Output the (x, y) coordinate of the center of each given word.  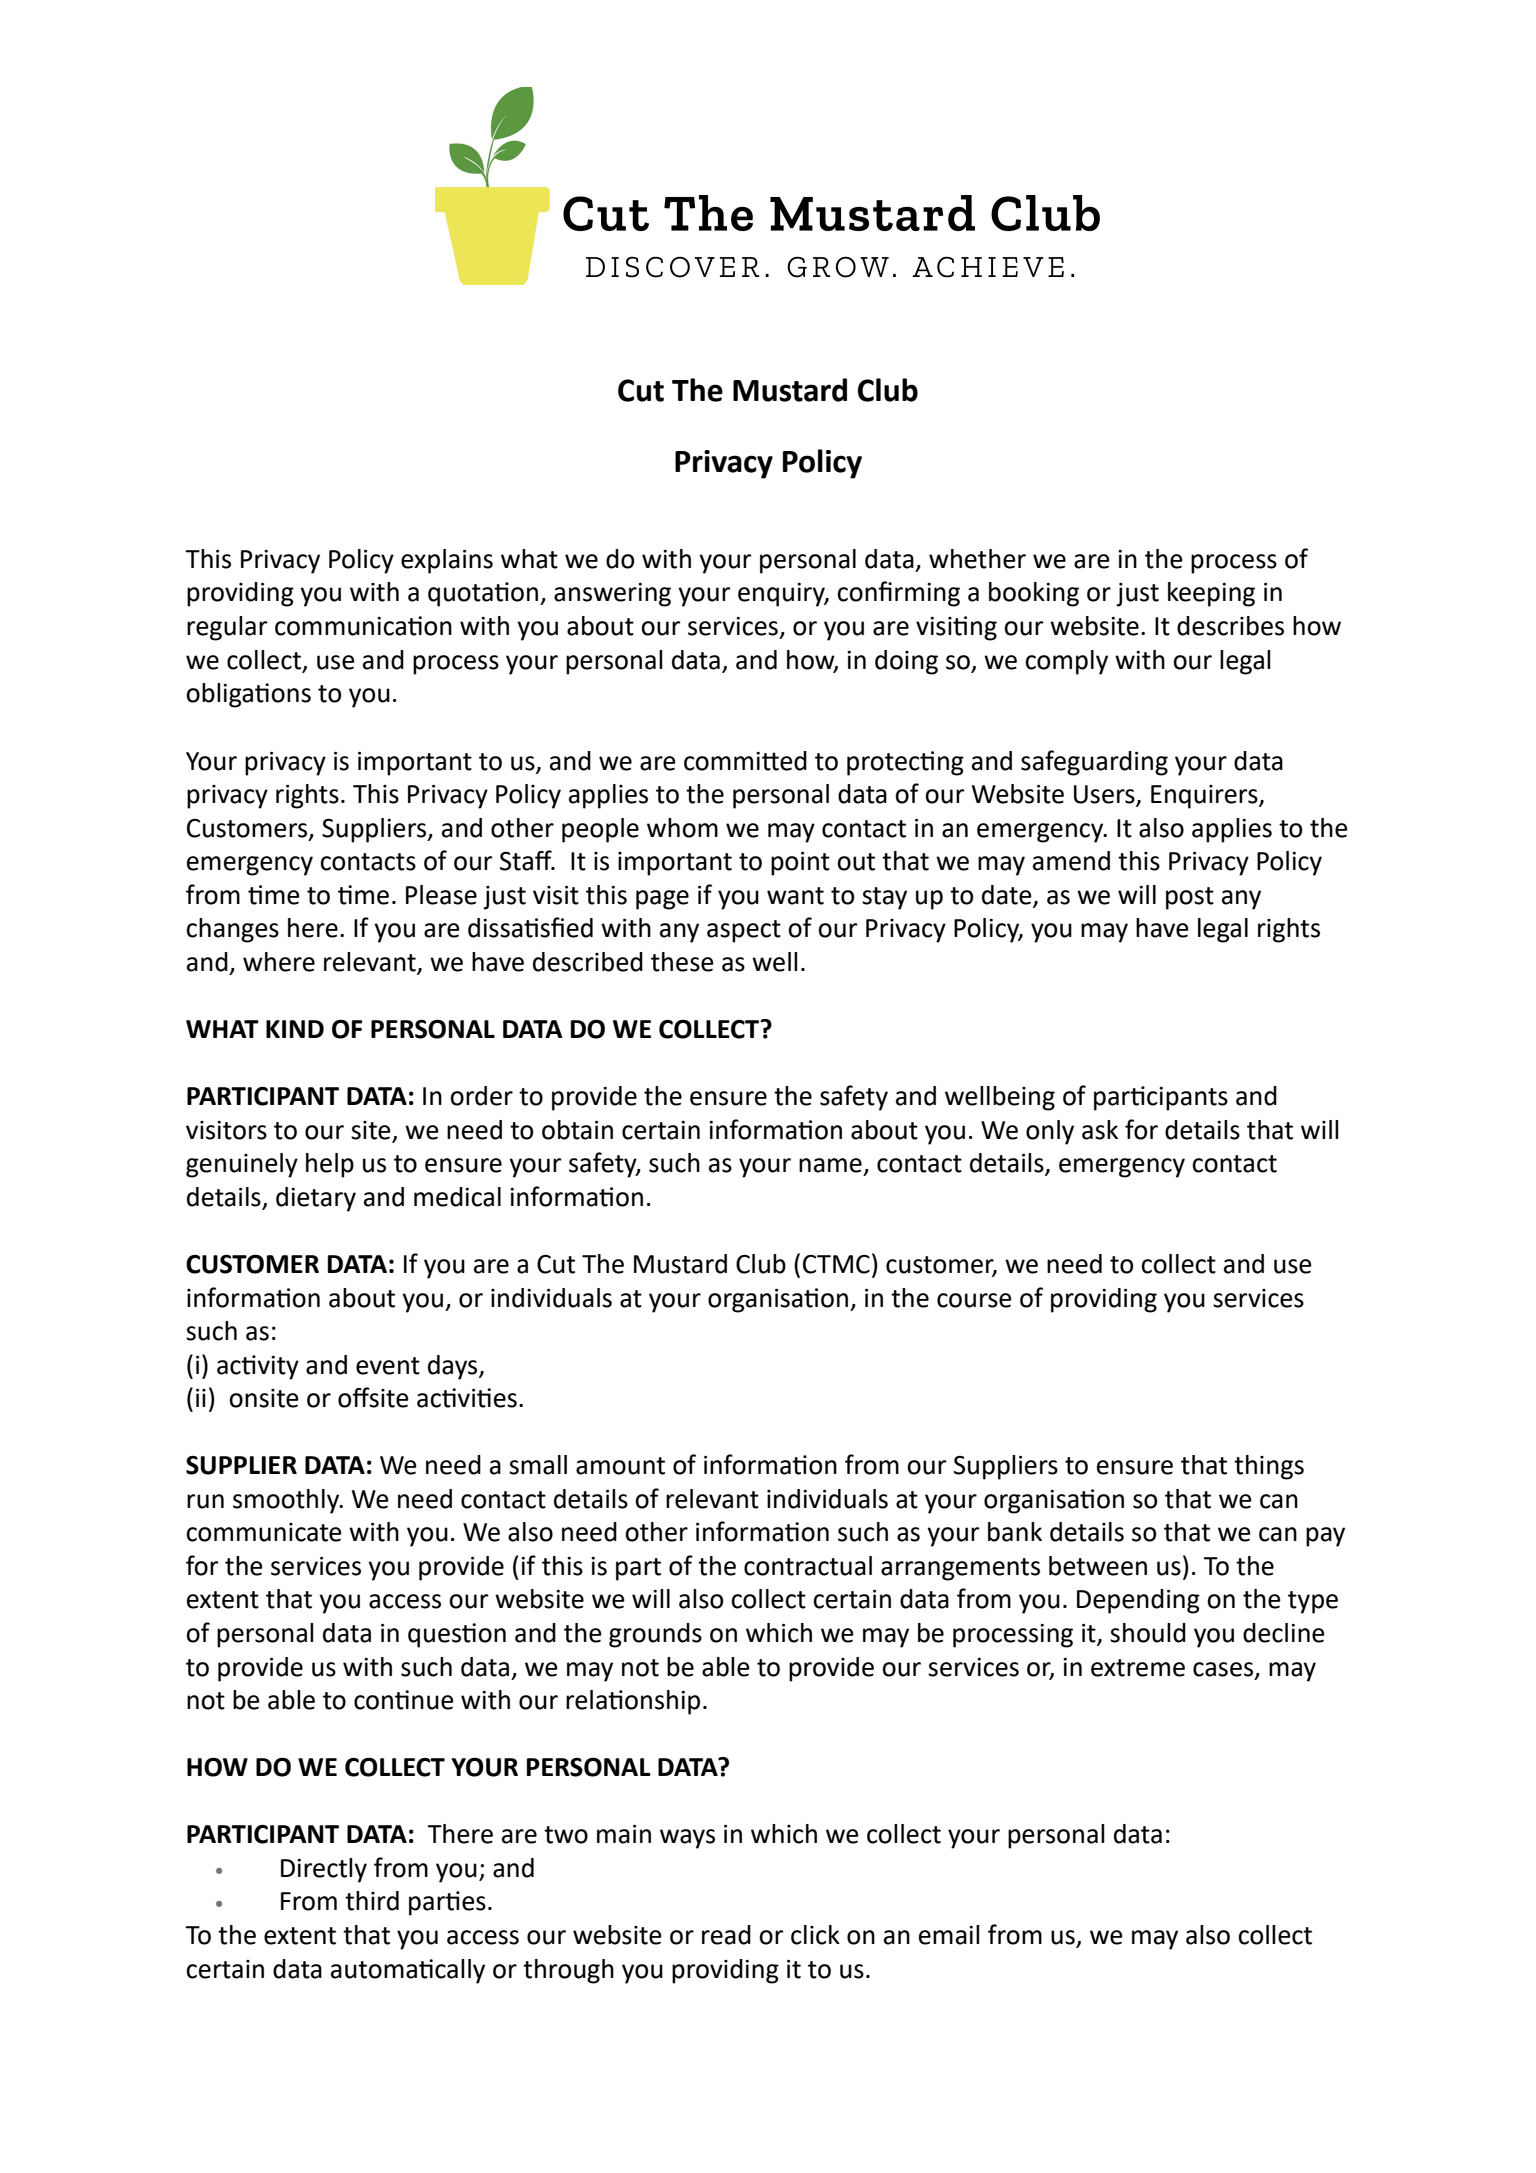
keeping (1211, 594)
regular (227, 628)
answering (612, 595)
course (974, 1300)
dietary (316, 1199)
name (830, 1165)
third (372, 1901)
